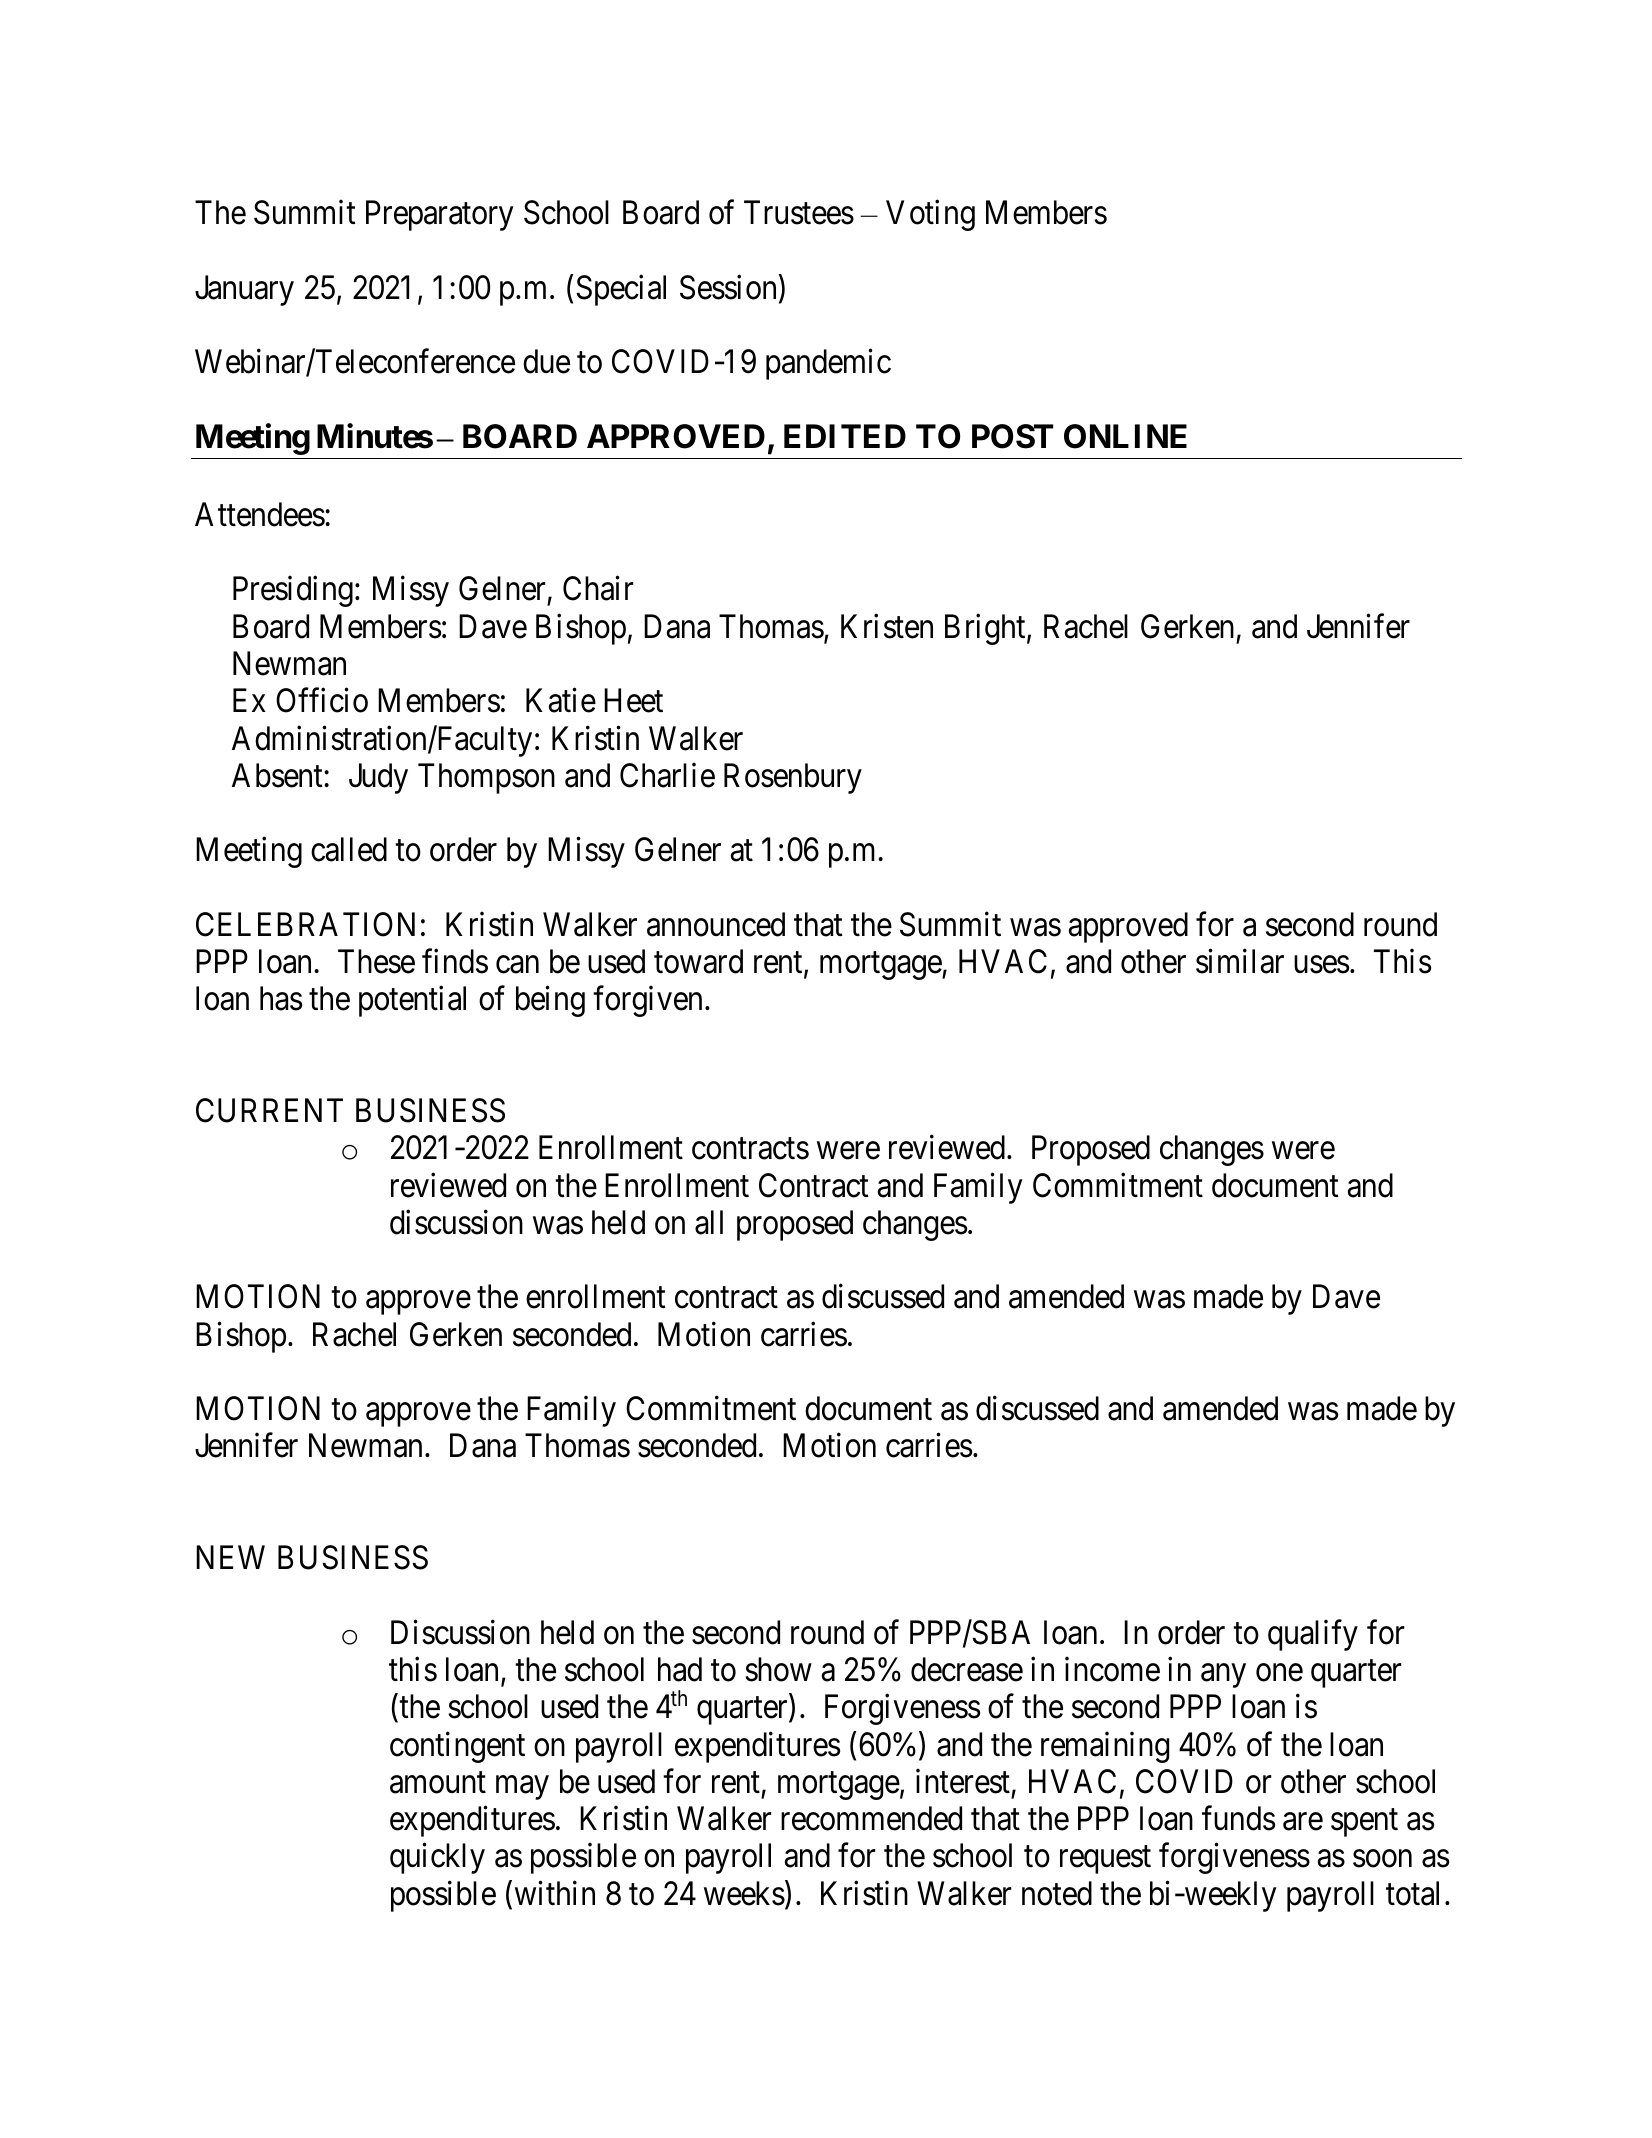 Image resolution: width=1652 pixels, height=2138 pixels. What do you see at coordinates (412, 1001) in the screenshot?
I see `potential` at bounding box center [412, 1001].
